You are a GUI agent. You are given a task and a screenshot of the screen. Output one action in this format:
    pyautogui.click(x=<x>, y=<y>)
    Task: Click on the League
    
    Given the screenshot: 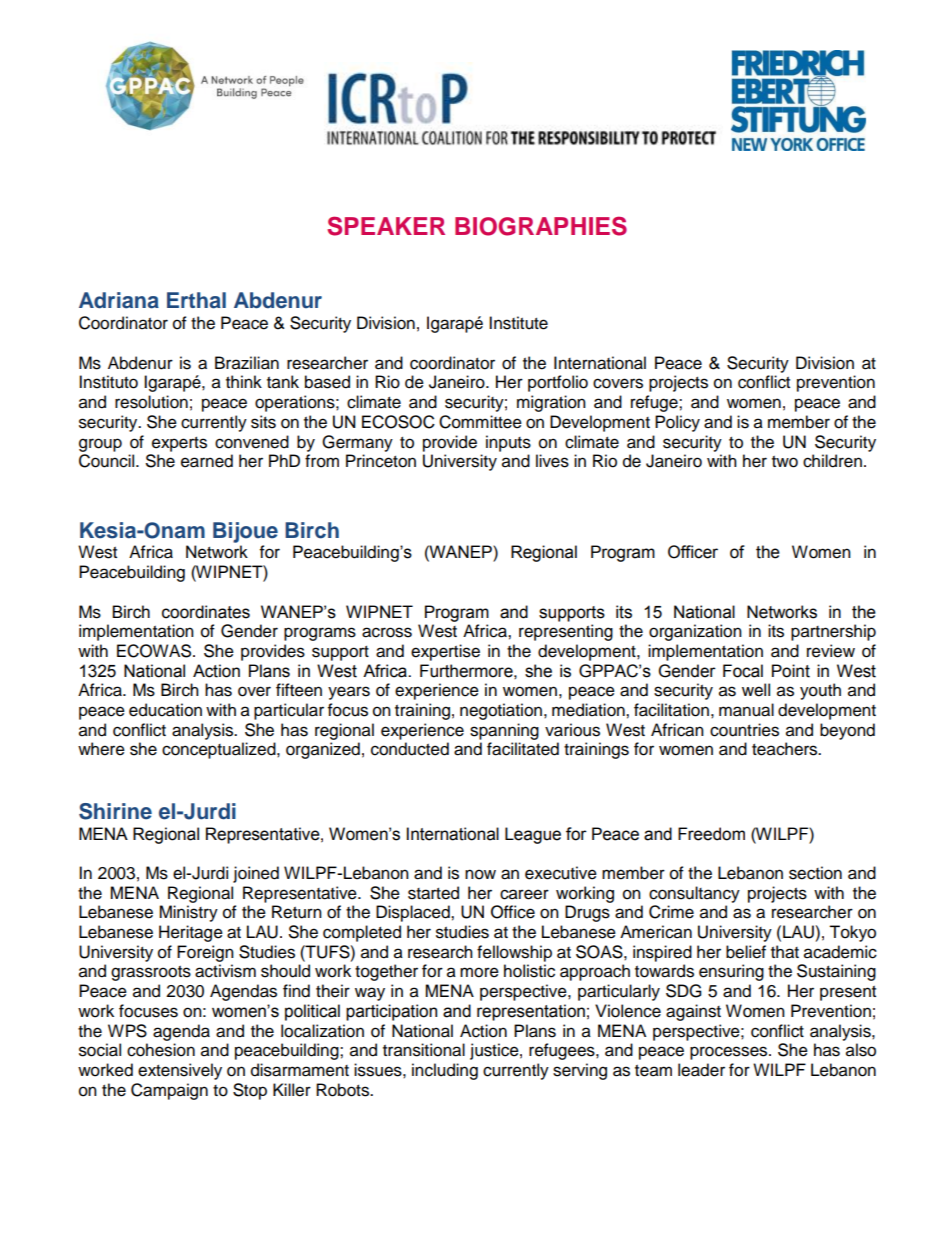 What is the action you would take?
    pyautogui.click(x=533, y=835)
